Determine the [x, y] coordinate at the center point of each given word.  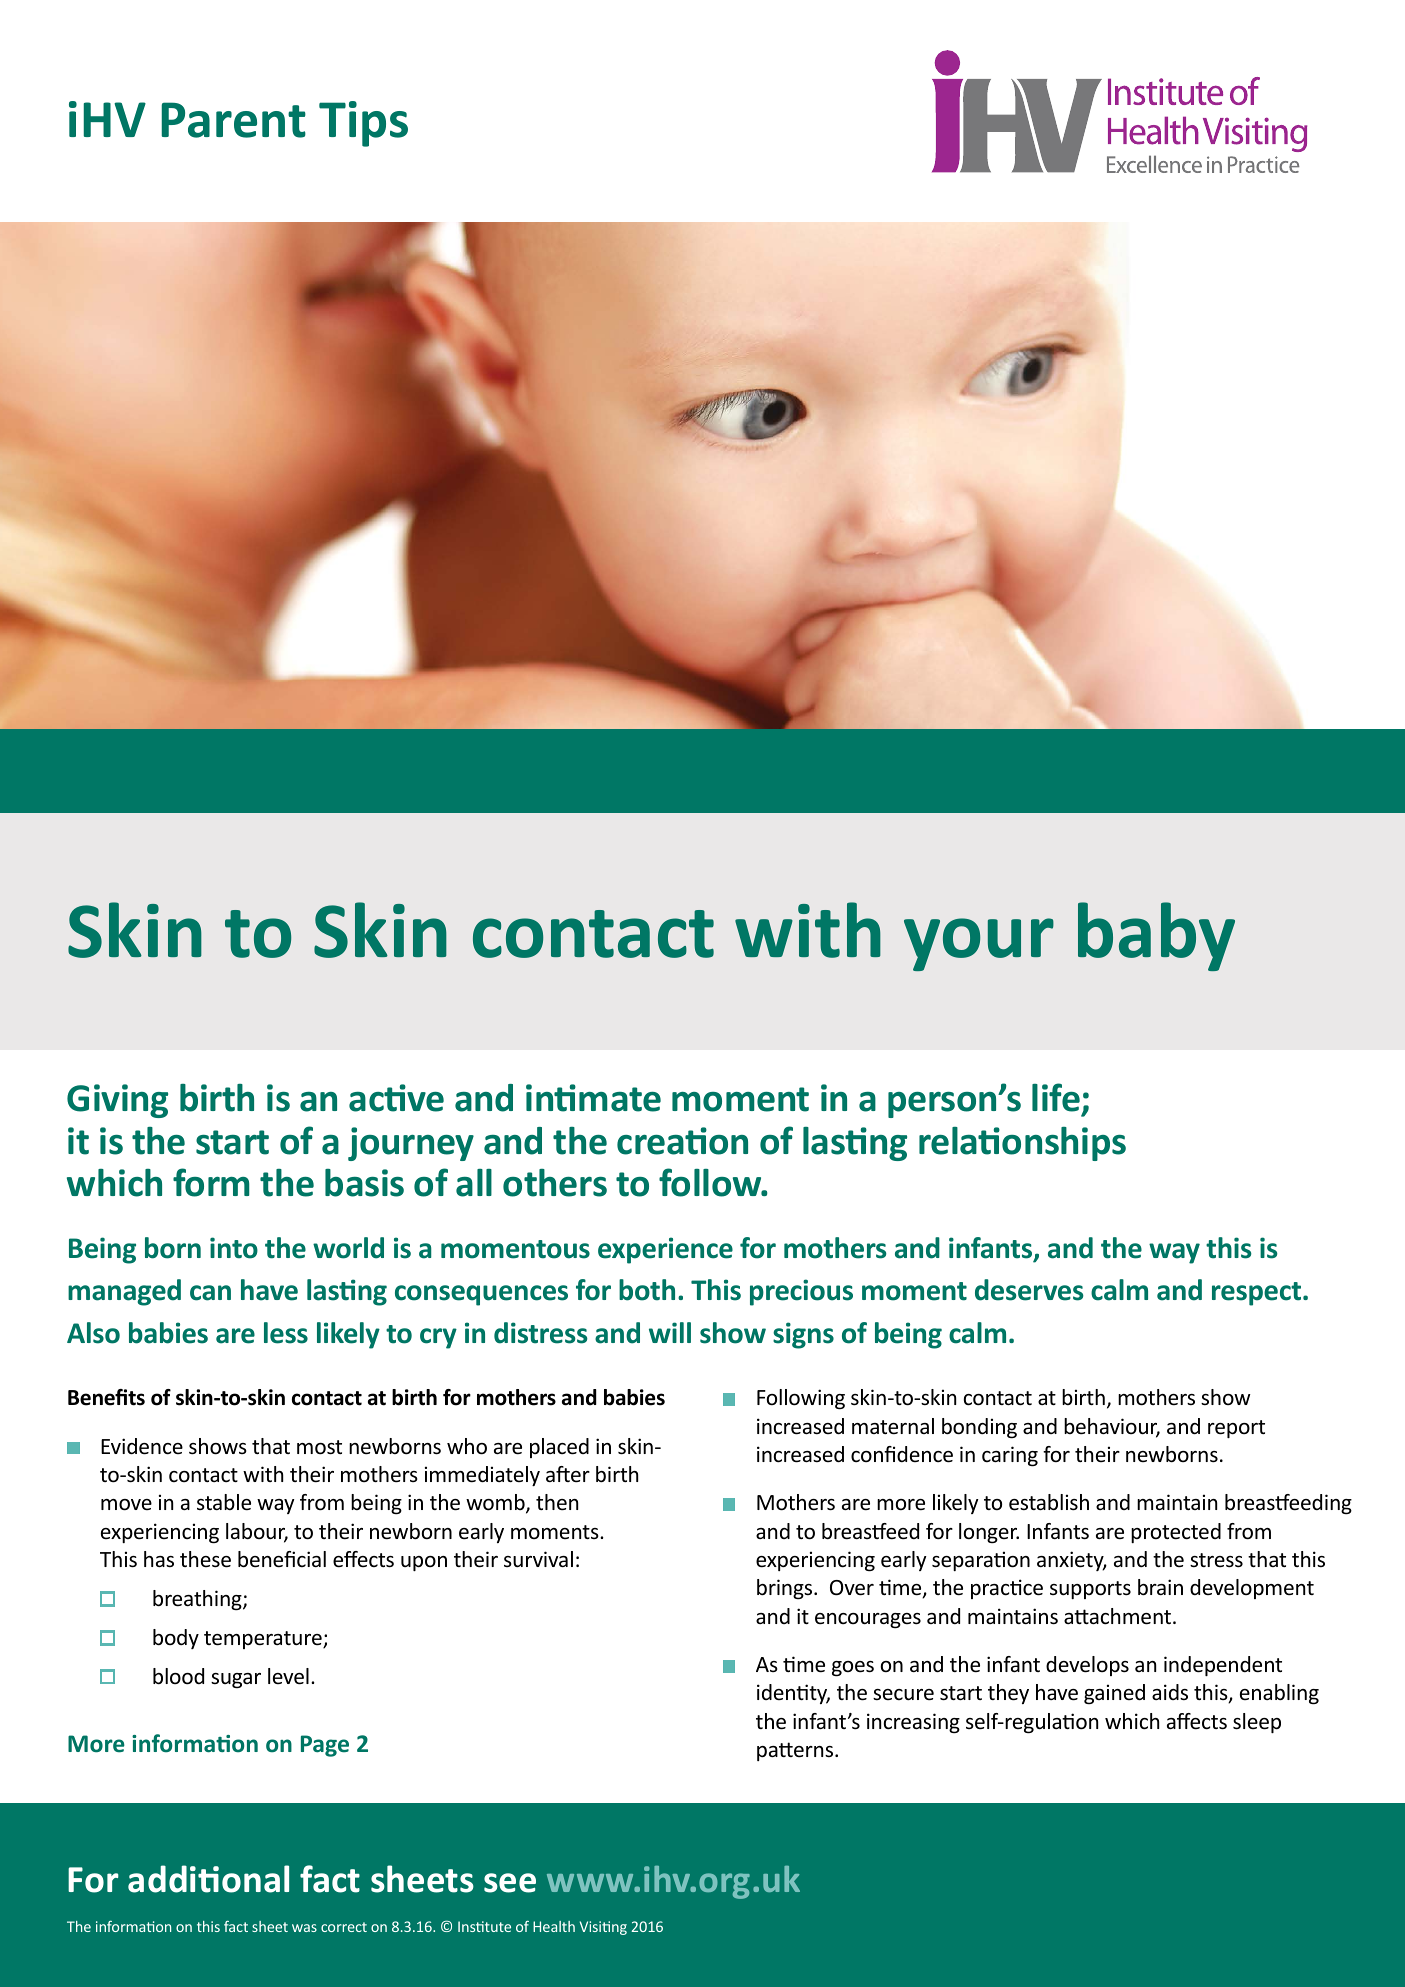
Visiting [603, 1928]
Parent [233, 120]
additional [208, 1879]
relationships [1022, 1144]
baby [1156, 936]
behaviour [1112, 1427]
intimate [593, 1098]
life [1057, 1099]
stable [224, 1502]
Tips [363, 124]
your [979, 944]
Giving [117, 1101]
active [396, 1098]
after [568, 1474]
